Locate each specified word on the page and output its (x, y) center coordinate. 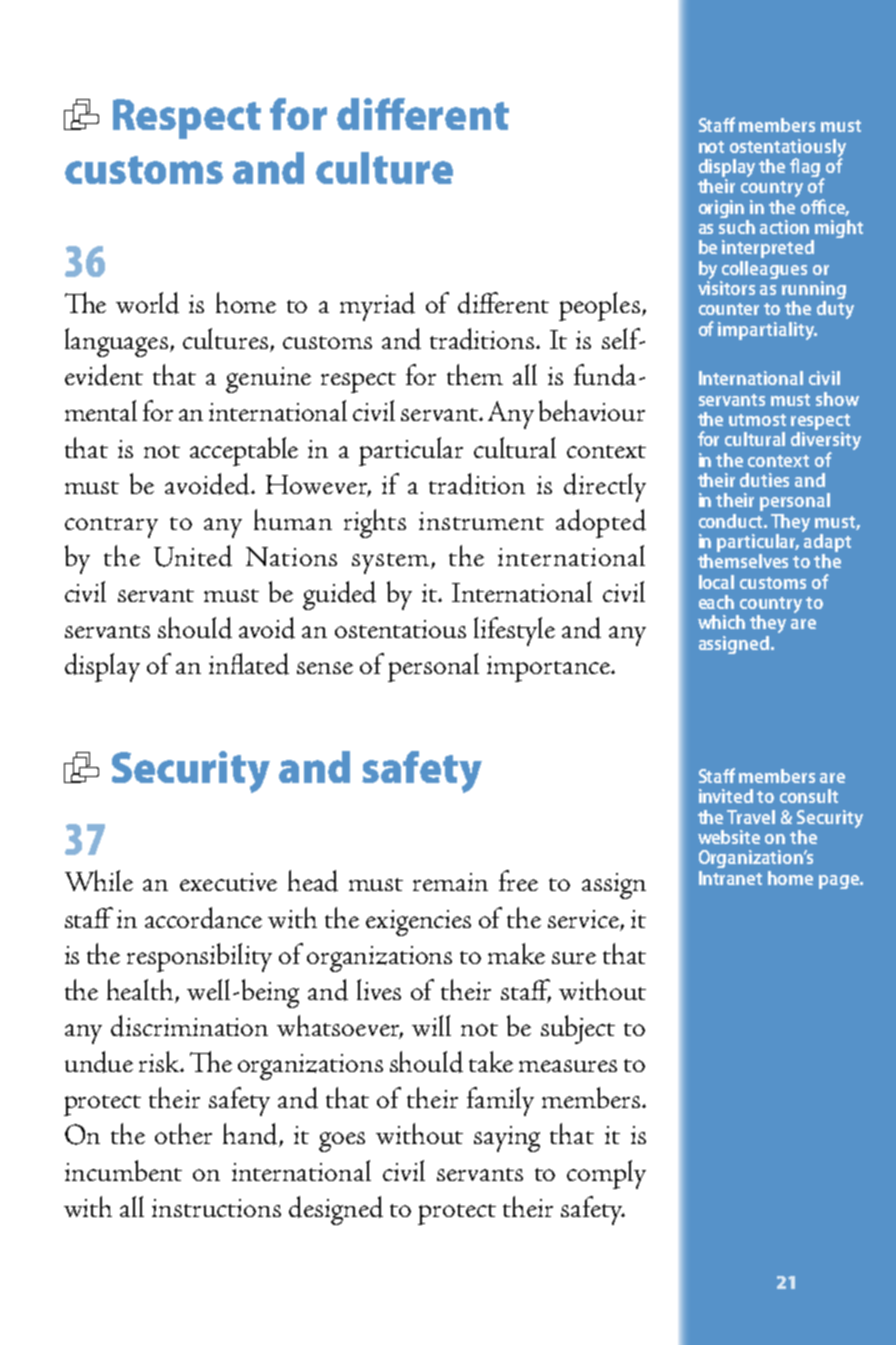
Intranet (730, 878)
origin (721, 209)
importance (550, 669)
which (721, 622)
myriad (377, 306)
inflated (249, 664)
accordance (203, 918)
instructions (216, 1208)
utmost (757, 420)
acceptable (244, 451)
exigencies (418, 923)
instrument (481, 521)
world (147, 303)
